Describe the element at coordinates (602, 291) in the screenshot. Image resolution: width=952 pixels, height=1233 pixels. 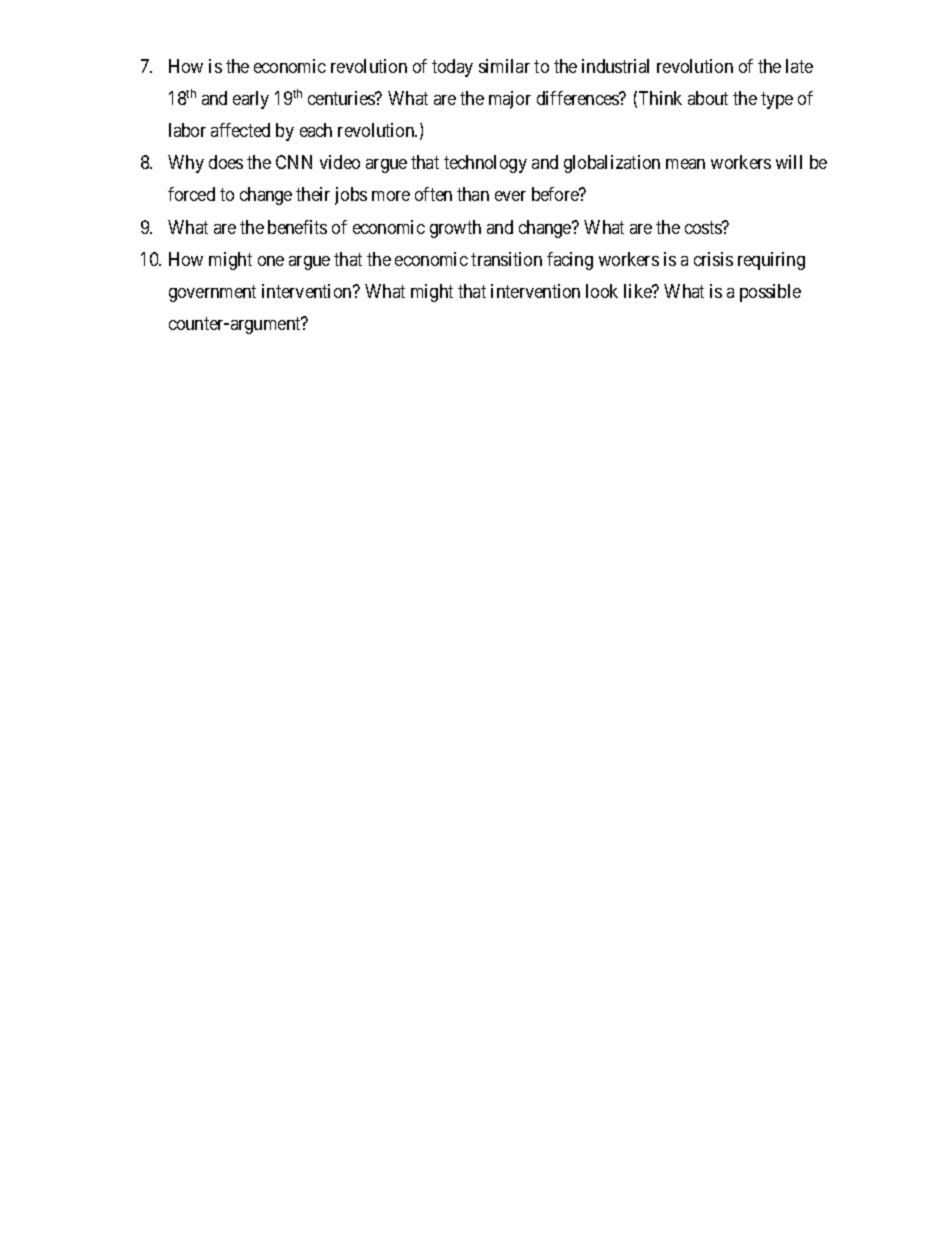
I see `look` at that location.
